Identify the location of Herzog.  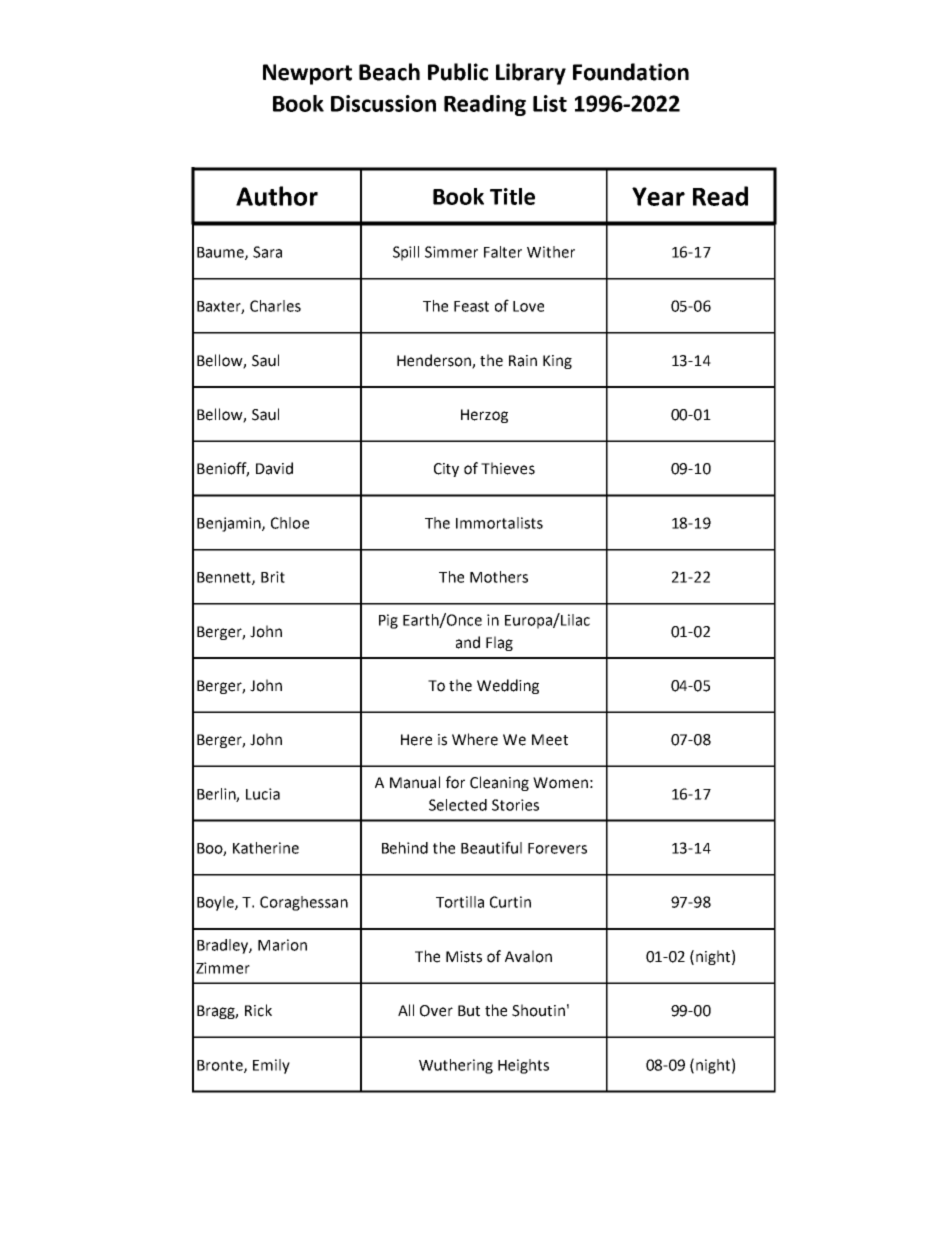
(484, 416).
